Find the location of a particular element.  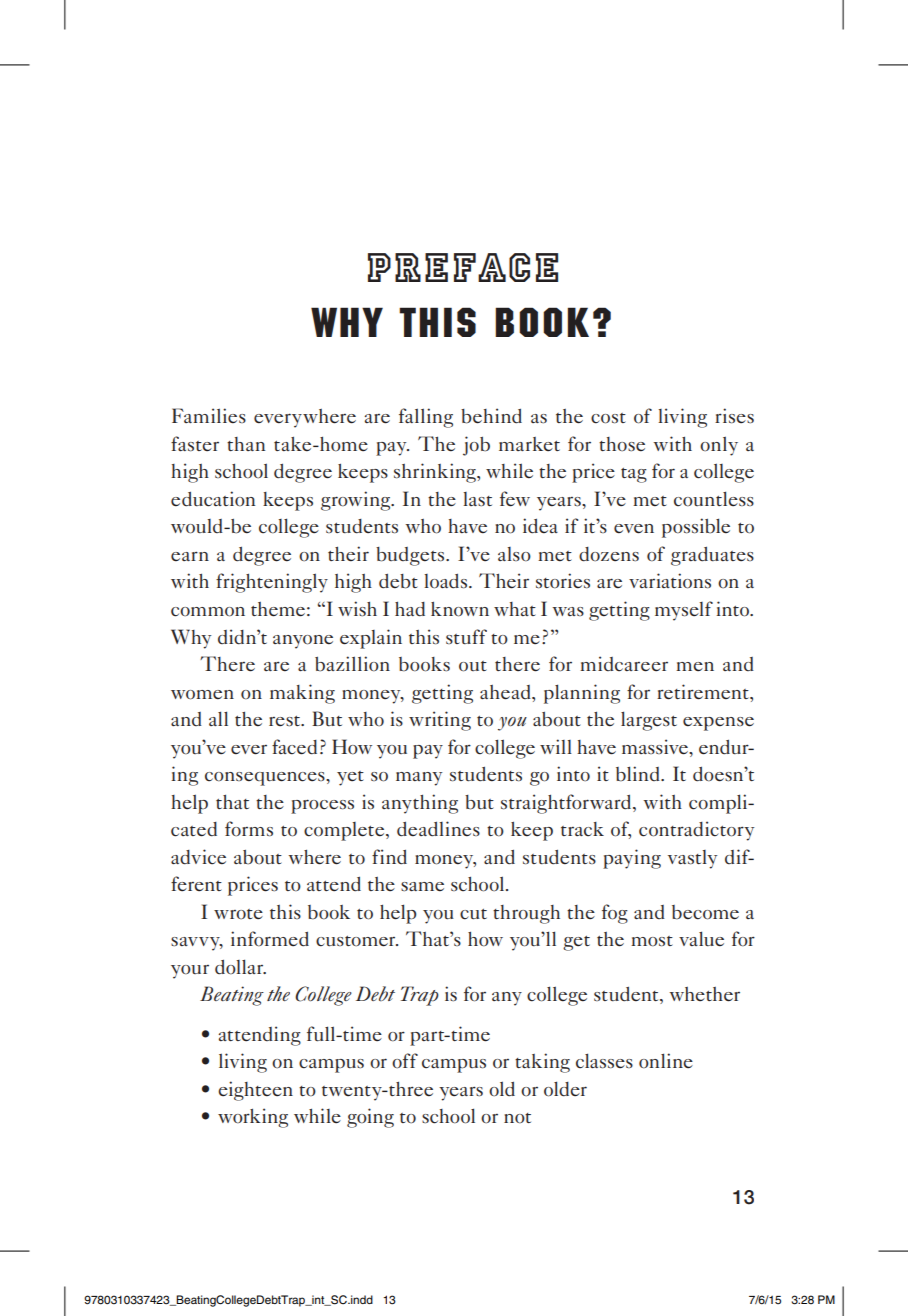

eighteen is located at coordinates (255, 1091).
